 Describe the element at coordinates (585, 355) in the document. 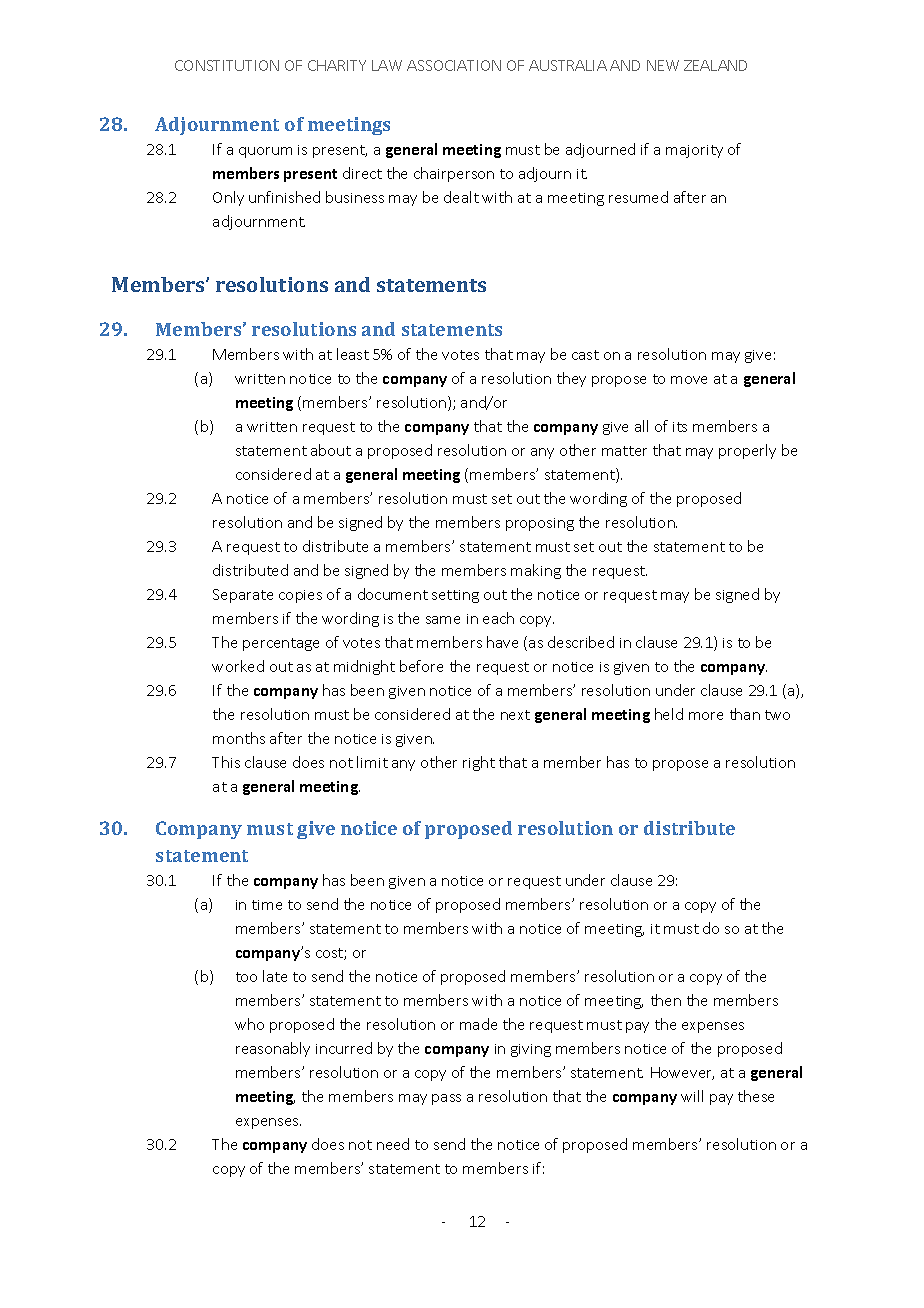

I see `cast` at that location.
